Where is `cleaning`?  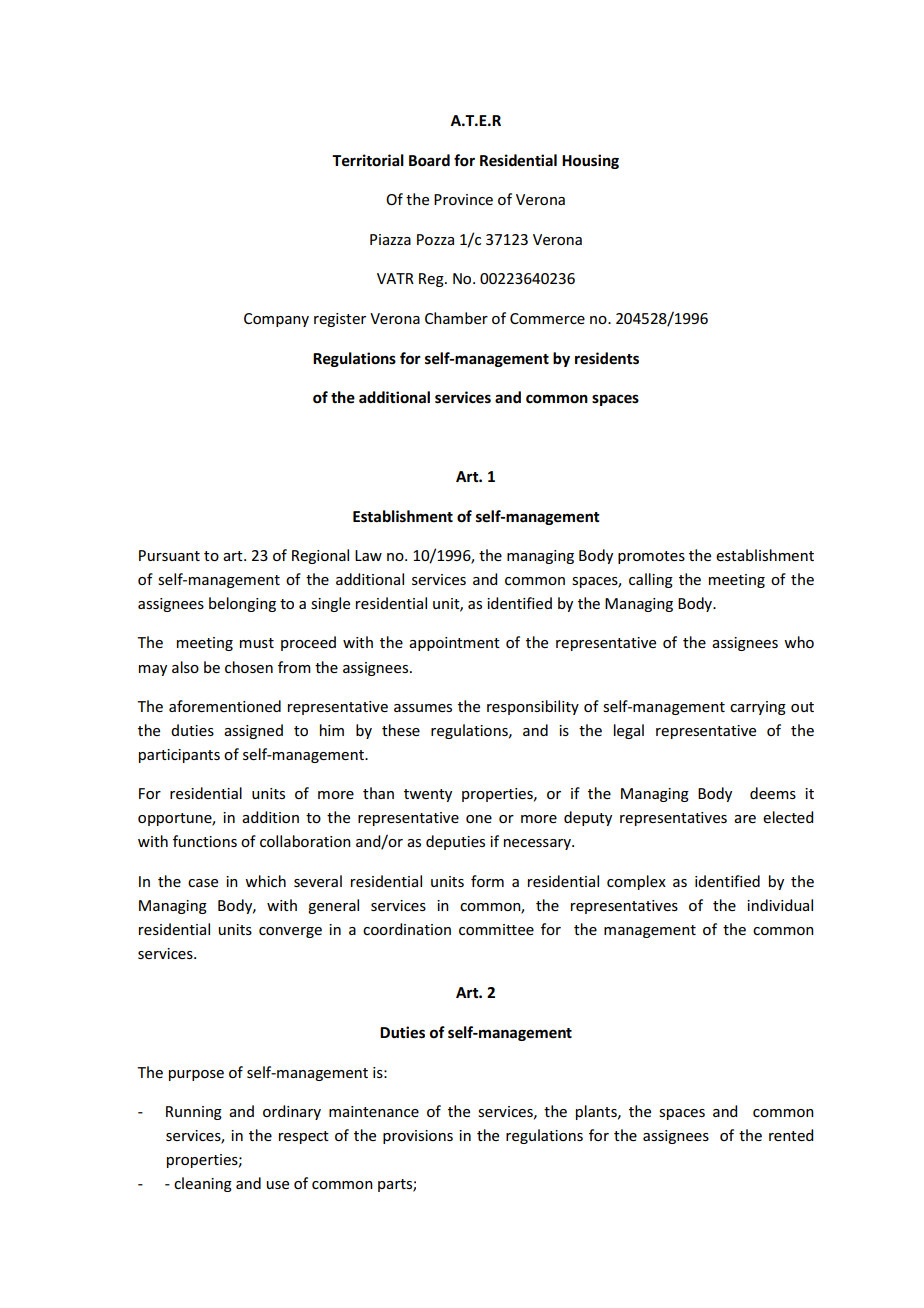 cleaning is located at coordinates (203, 1184).
